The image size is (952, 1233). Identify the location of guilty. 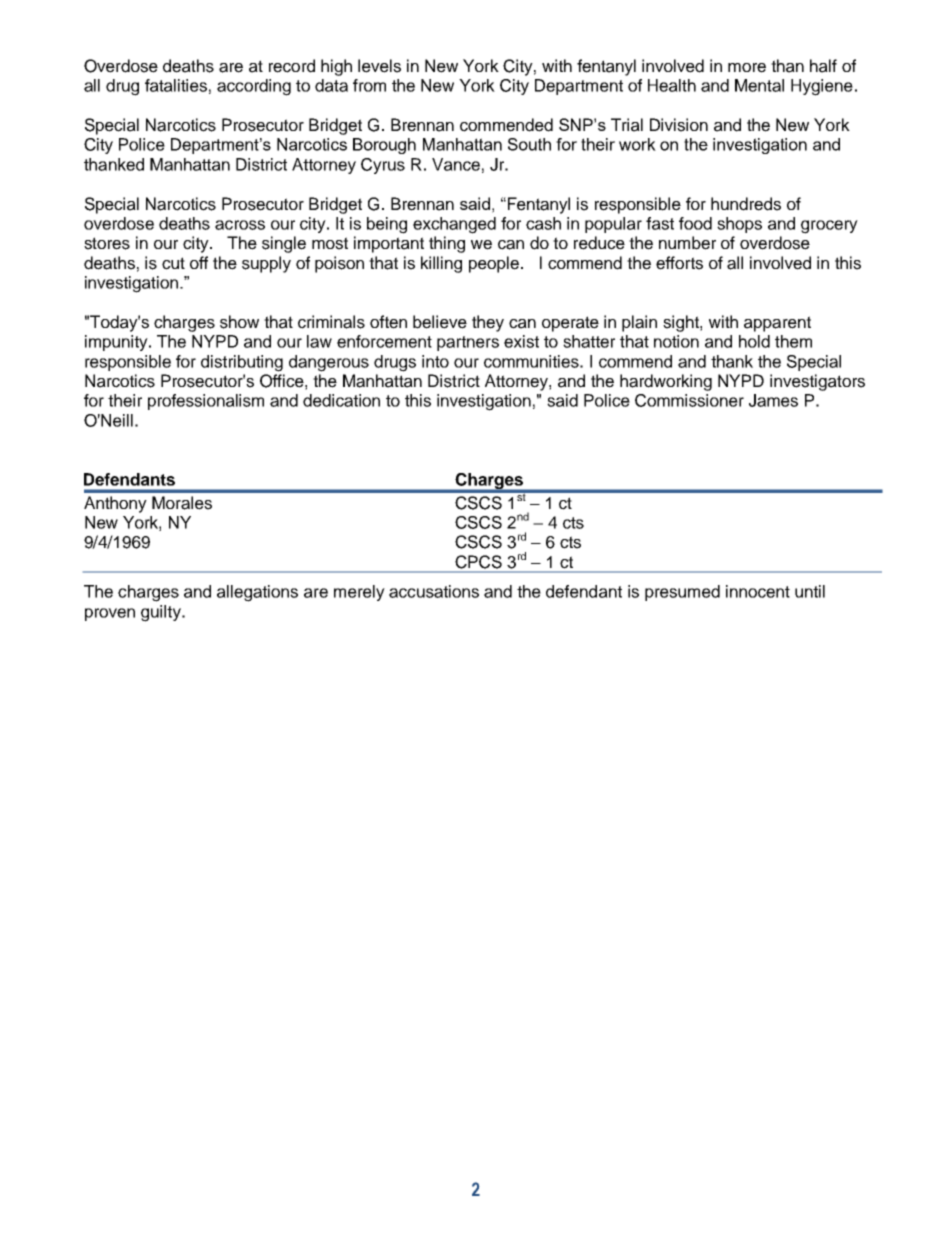
(162, 613).
